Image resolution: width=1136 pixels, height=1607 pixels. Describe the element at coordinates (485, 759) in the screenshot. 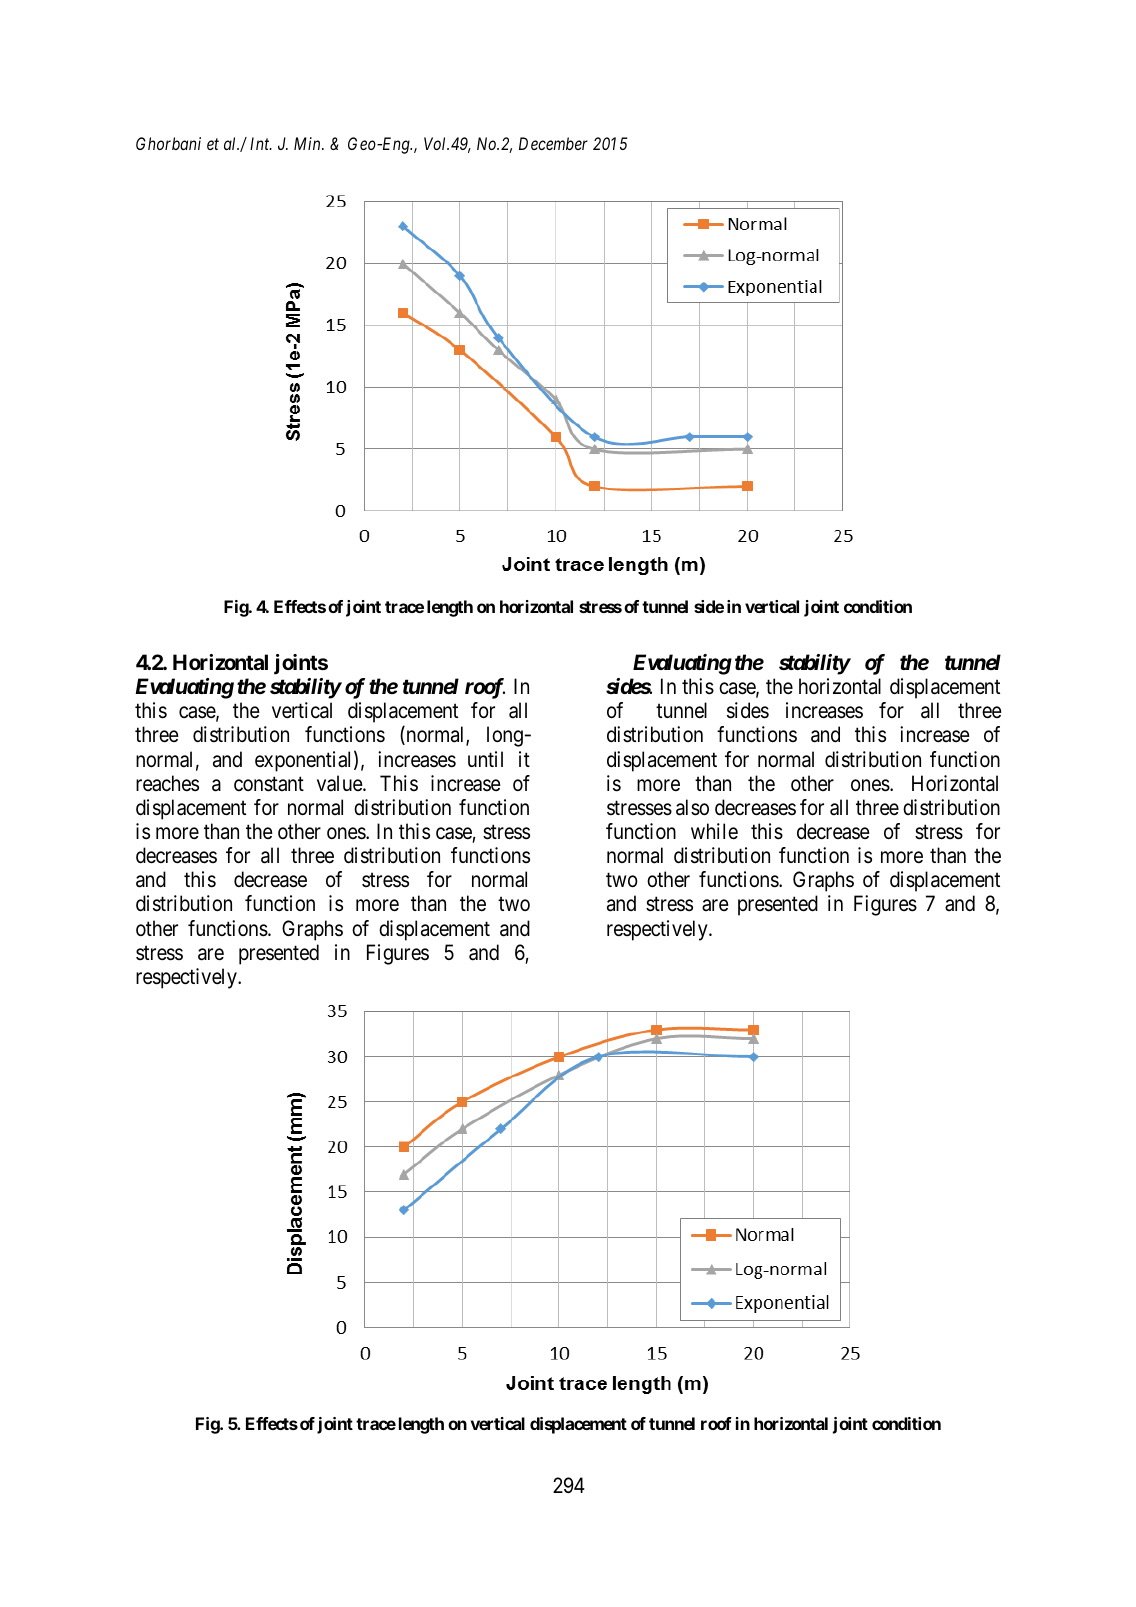

I see `until` at that location.
